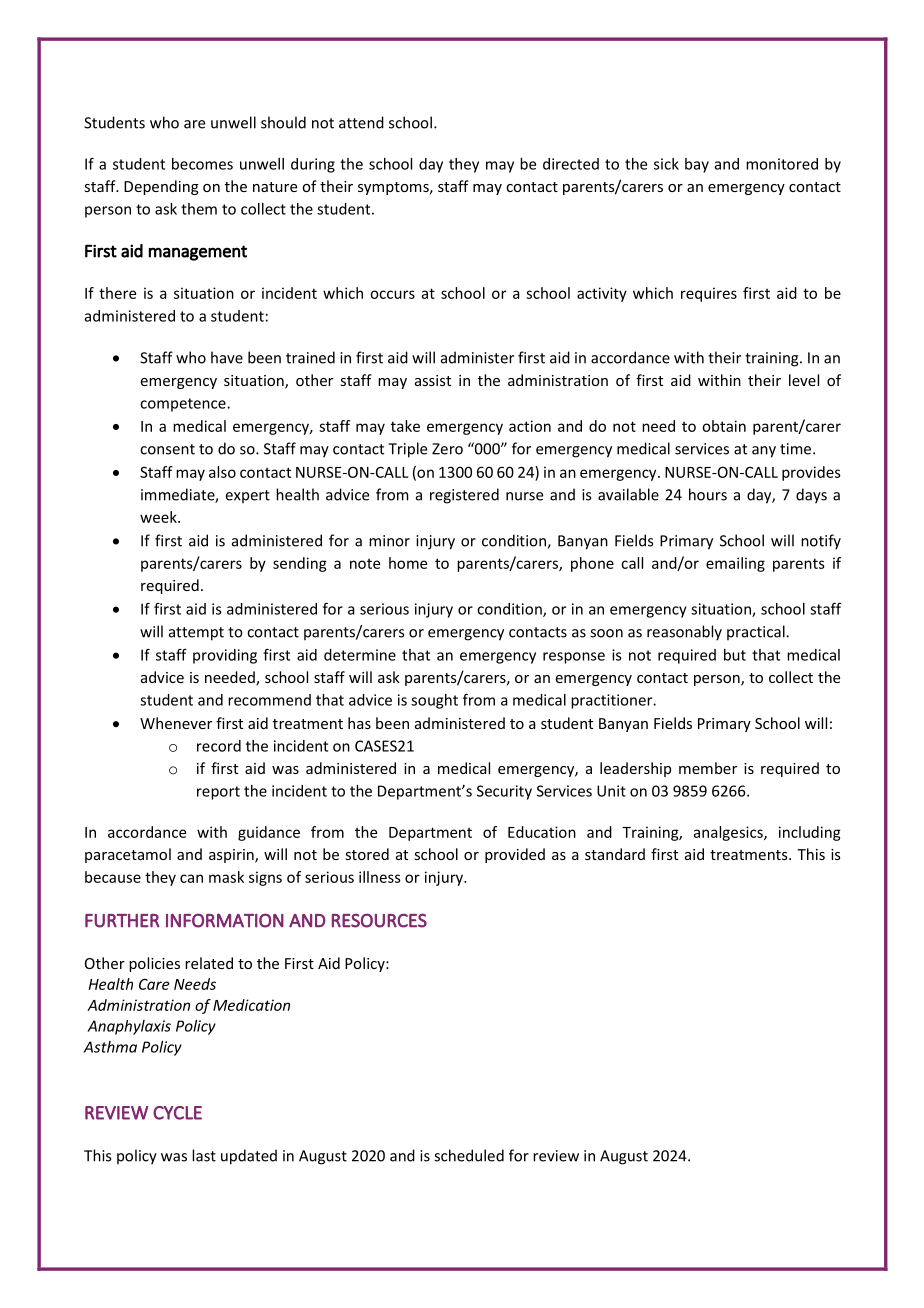 The height and width of the document is (1308, 924). I want to click on competence, so click(184, 405).
